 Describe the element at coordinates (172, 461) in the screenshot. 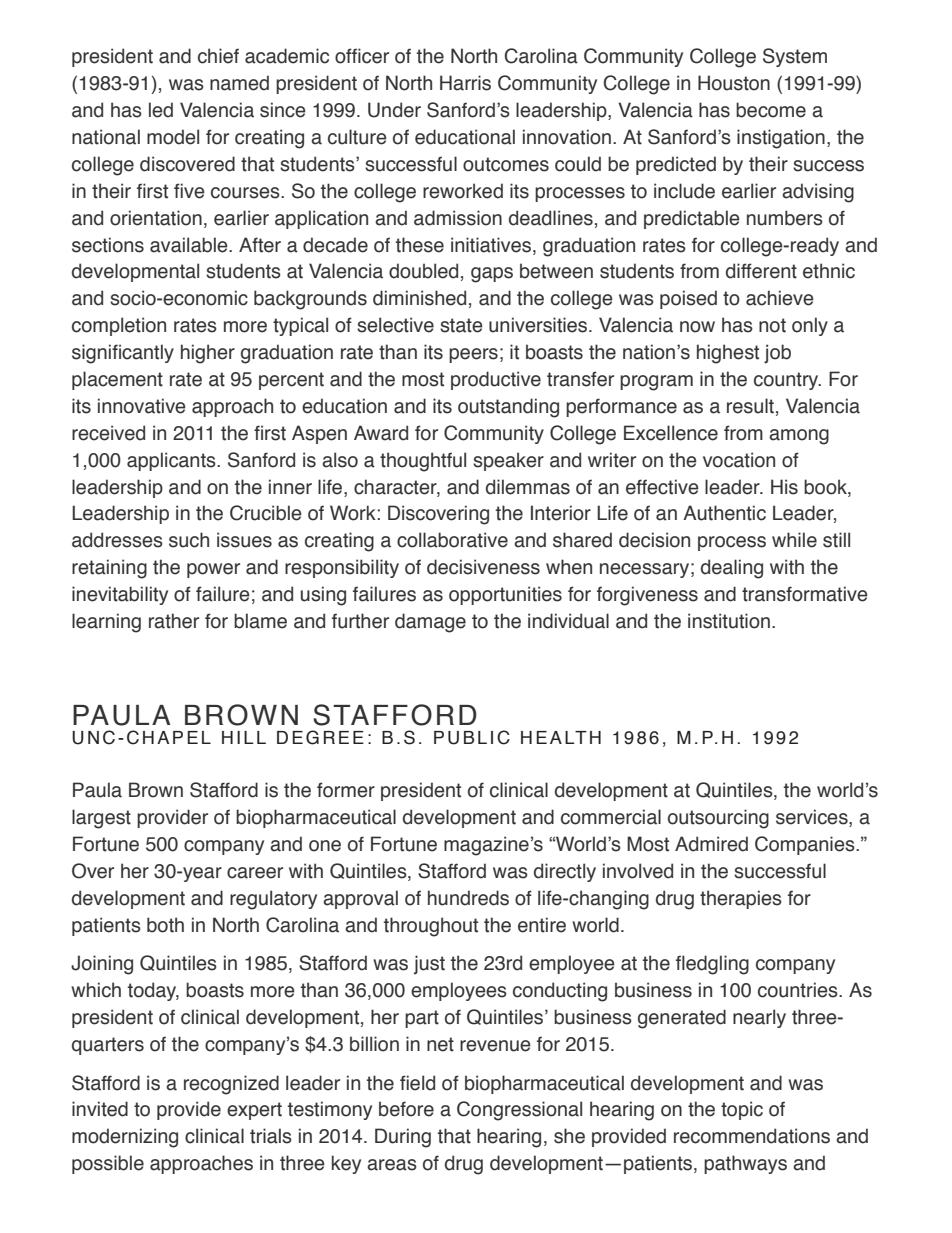

I see `applicants` at that location.
